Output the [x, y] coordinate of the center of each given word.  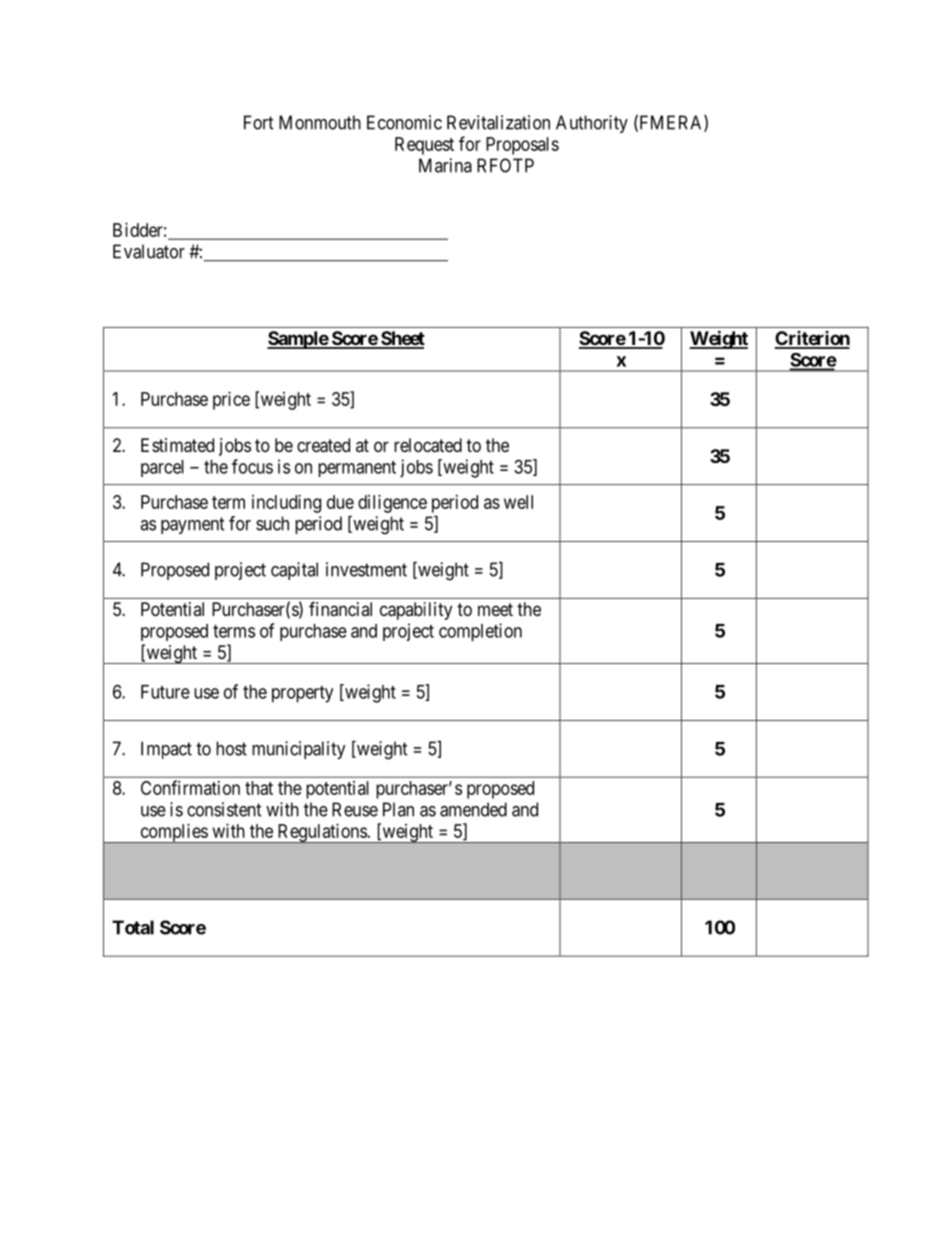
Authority [592, 124]
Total [133, 927]
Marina [445, 165]
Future [165, 692]
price [231, 401]
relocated [428, 445]
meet [495, 609]
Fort [259, 122]
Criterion [812, 339]
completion [480, 632]
